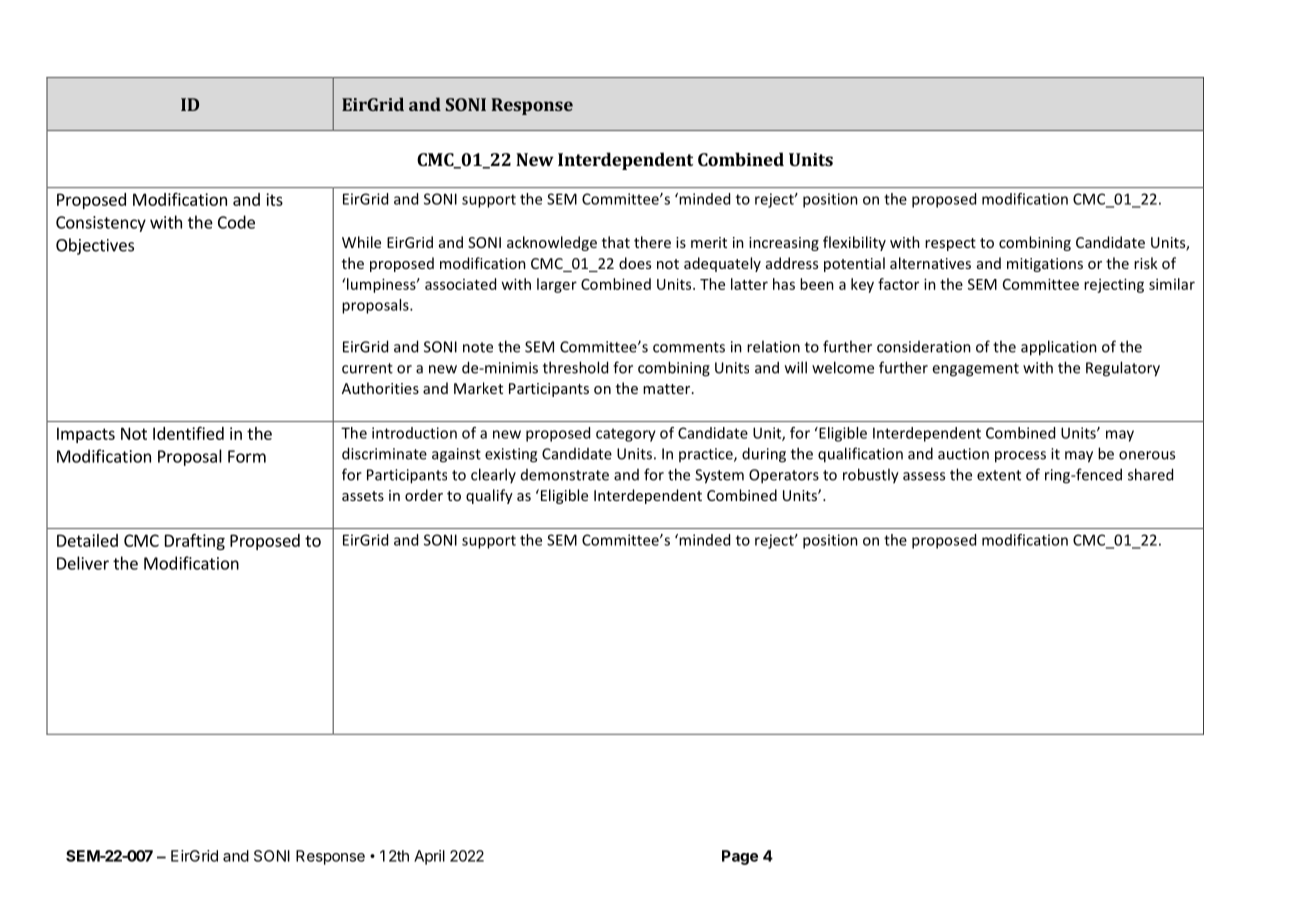 The image size is (1307, 924). What do you see at coordinates (429, 857) in the screenshot?
I see `April` at bounding box center [429, 857].
